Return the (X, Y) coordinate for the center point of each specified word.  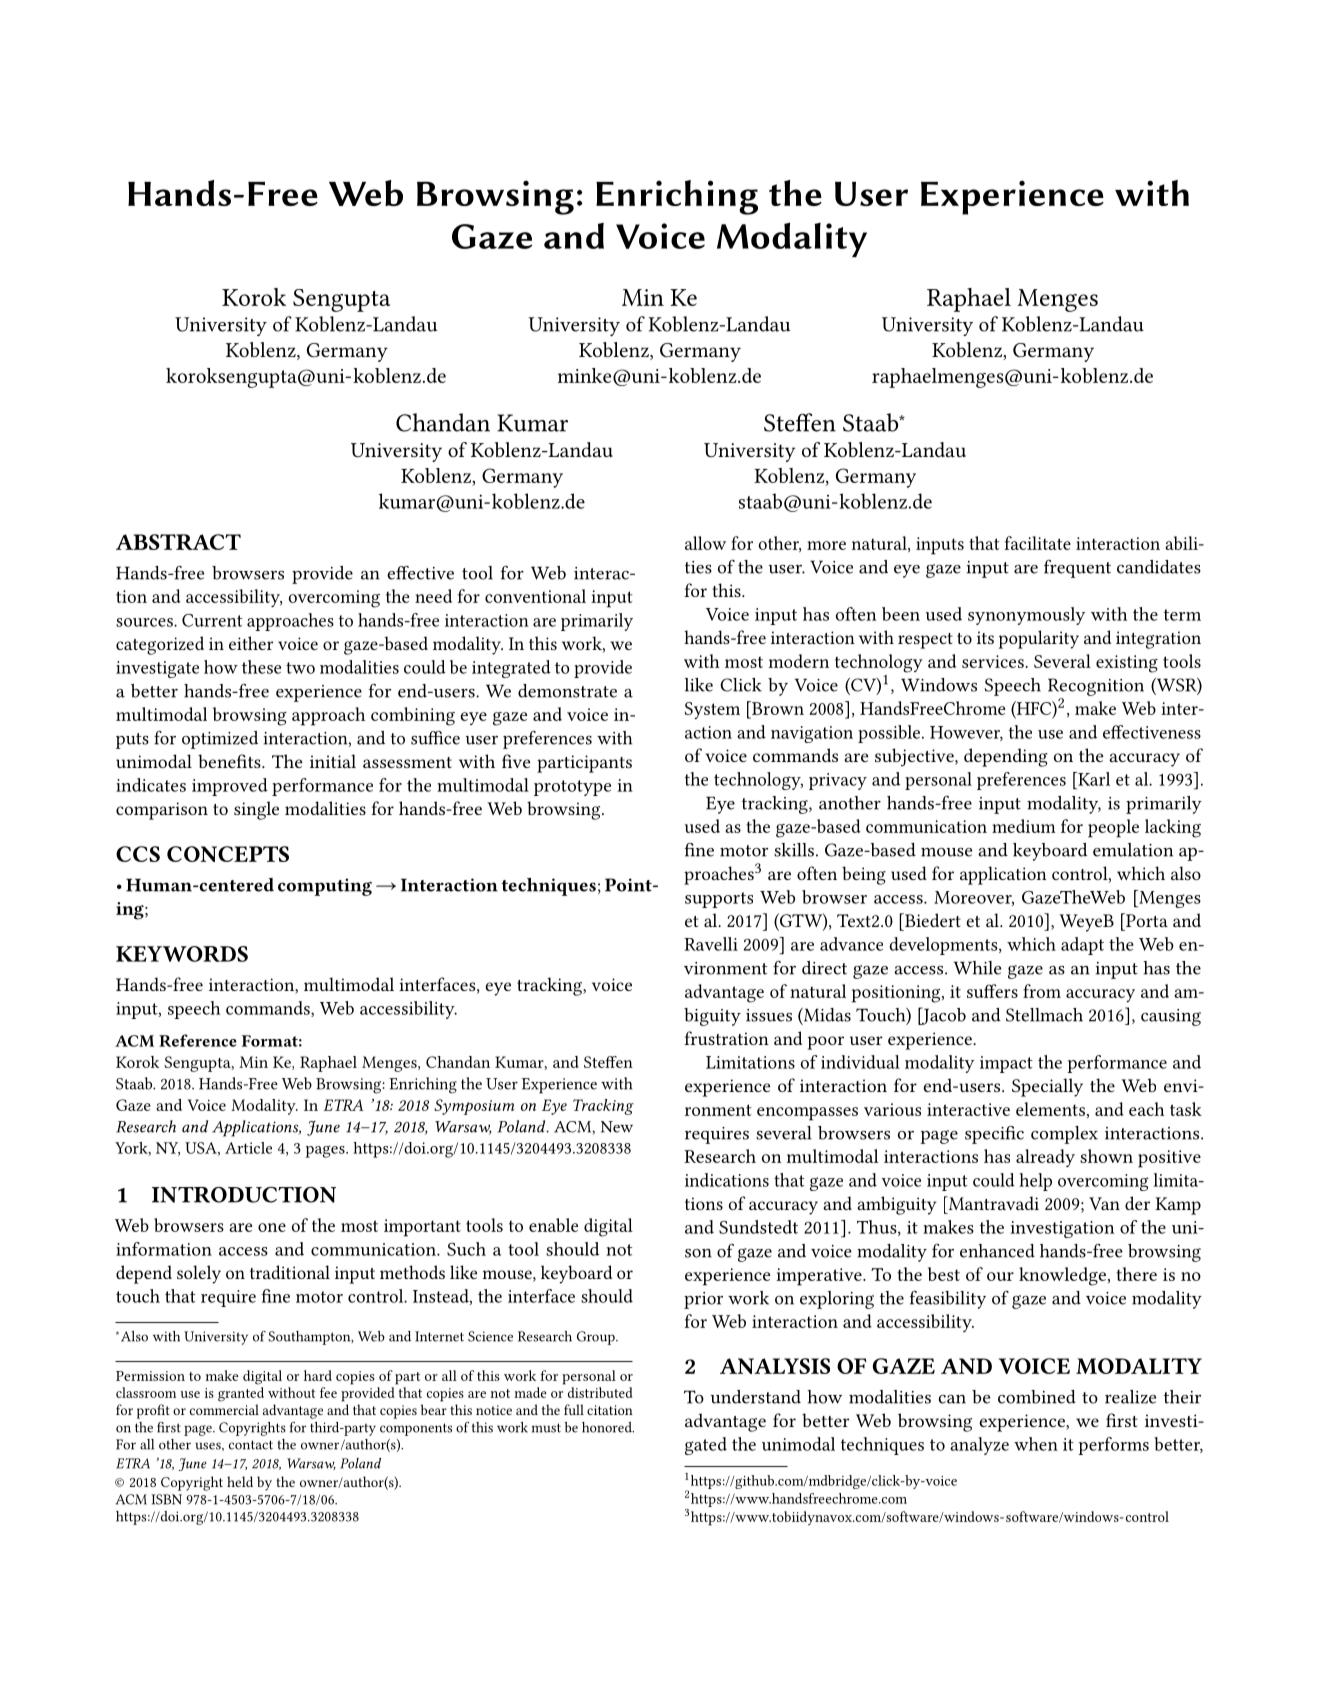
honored (608, 1427)
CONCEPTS (228, 854)
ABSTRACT (178, 542)
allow (705, 543)
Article (248, 1148)
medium (1024, 826)
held (240, 1481)
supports (719, 900)
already (1045, 1158)
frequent (1077, 569)
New (617, 1127)
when (1036, 1444)
